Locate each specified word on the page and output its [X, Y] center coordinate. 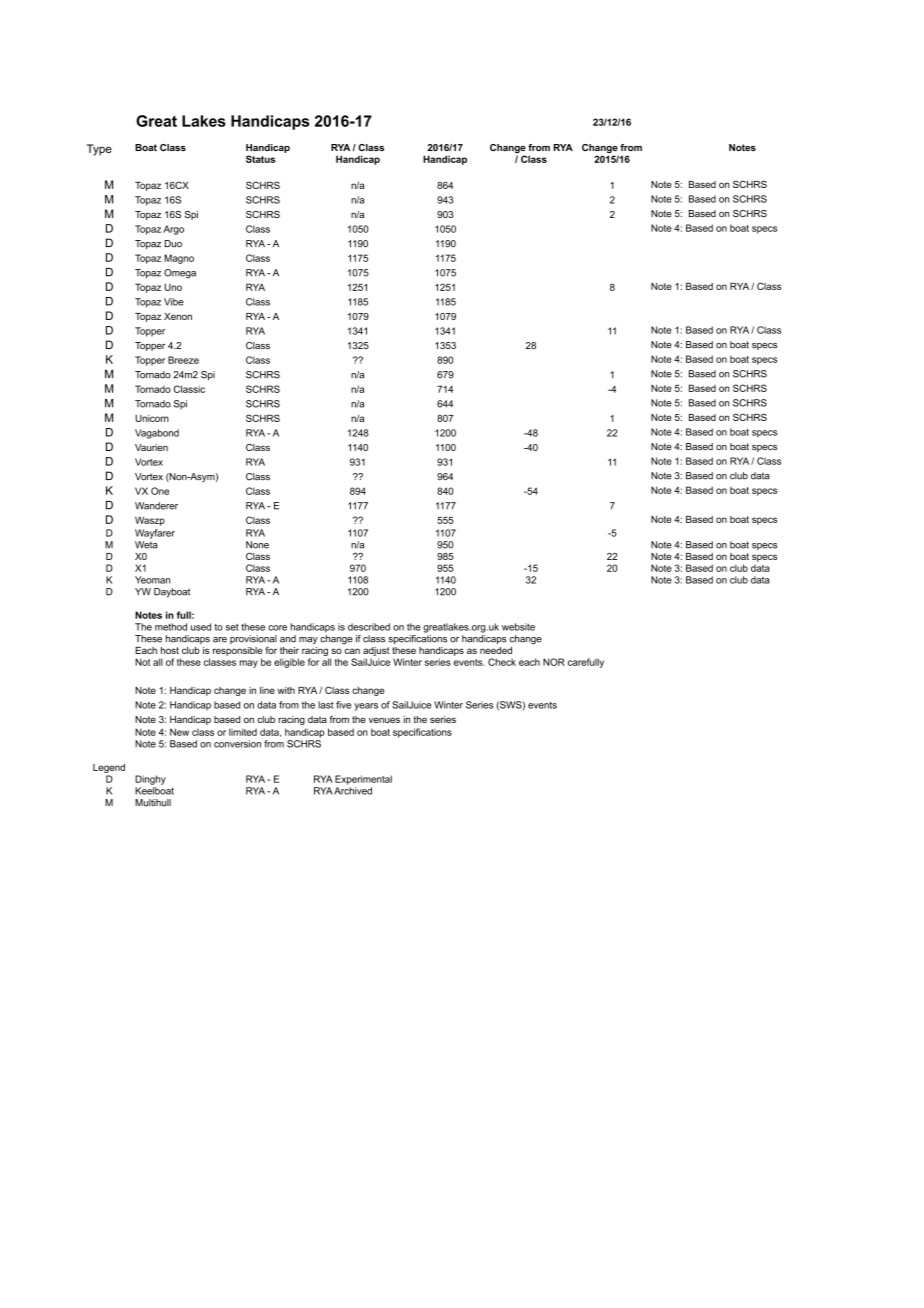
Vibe [174, 302]
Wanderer [156, 506]
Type [99, 150]
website [518, 627]
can [352, 651]
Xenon [178, 316]
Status [260, 159]
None [257, 545]
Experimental [363, 780]
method [171, 627]
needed [496, 650]
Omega [180, 274]
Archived [353, 791]
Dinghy [150, 780]
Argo [173, 230]
